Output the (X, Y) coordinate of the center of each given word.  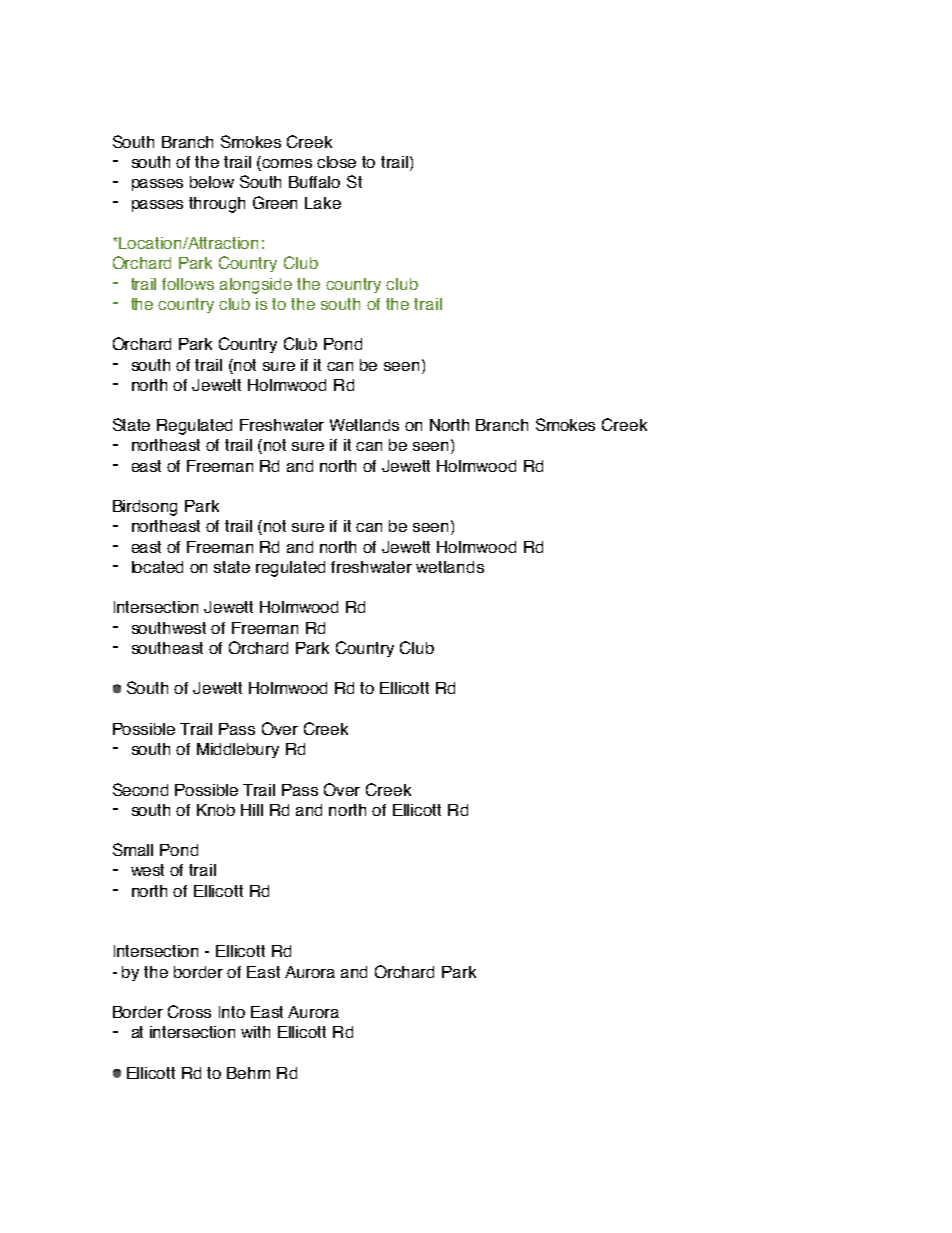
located (157, 567)
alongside (256, 286)
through (217, 205)
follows (188, 284)
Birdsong (145, 508)
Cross (189, 1011)
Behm (248, 1073)
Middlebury (238, 750)
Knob (216, 810)
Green (275, 202)
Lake (323, 203)
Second (140, 789)
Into (232, 1012)
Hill (252, 810)
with (255, 1032)
